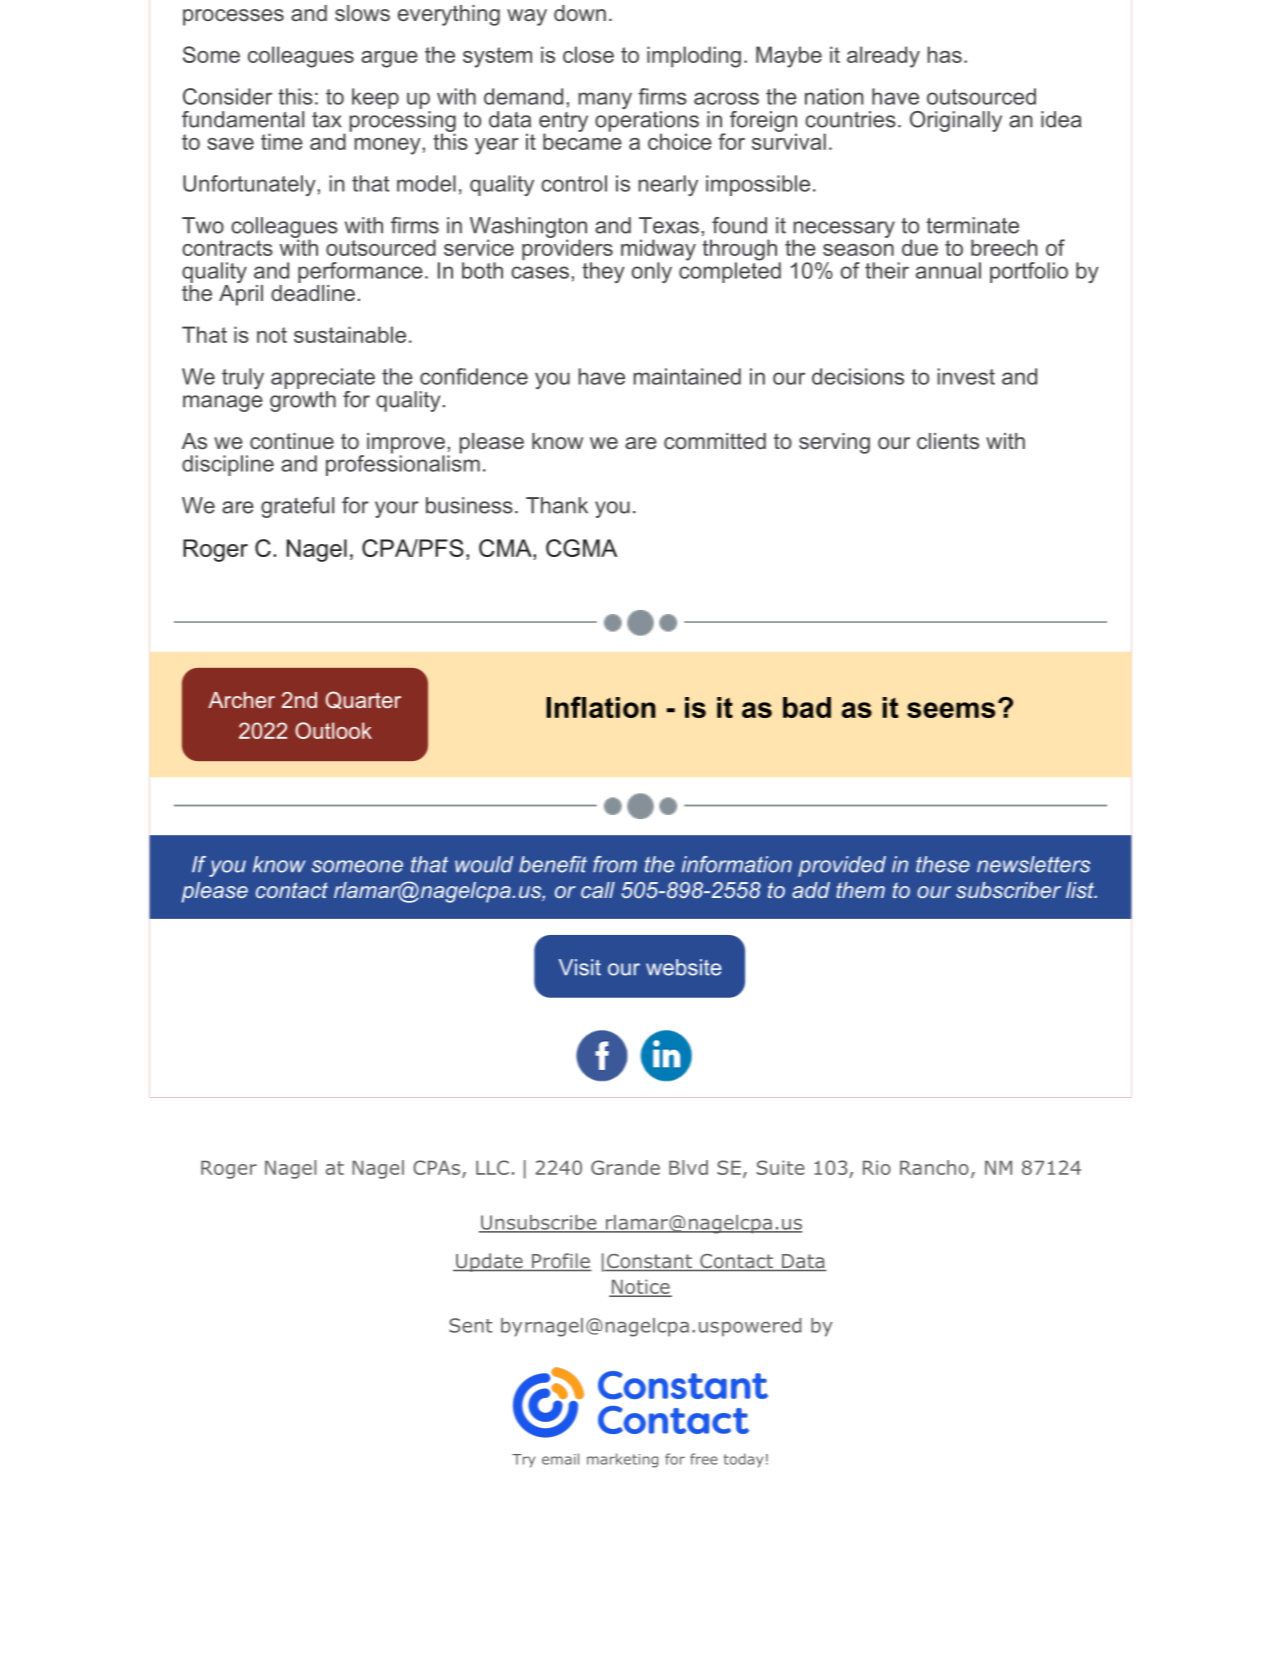  Describe the element at coordinates (743, 1460) in the page. I see `today` at that location.
